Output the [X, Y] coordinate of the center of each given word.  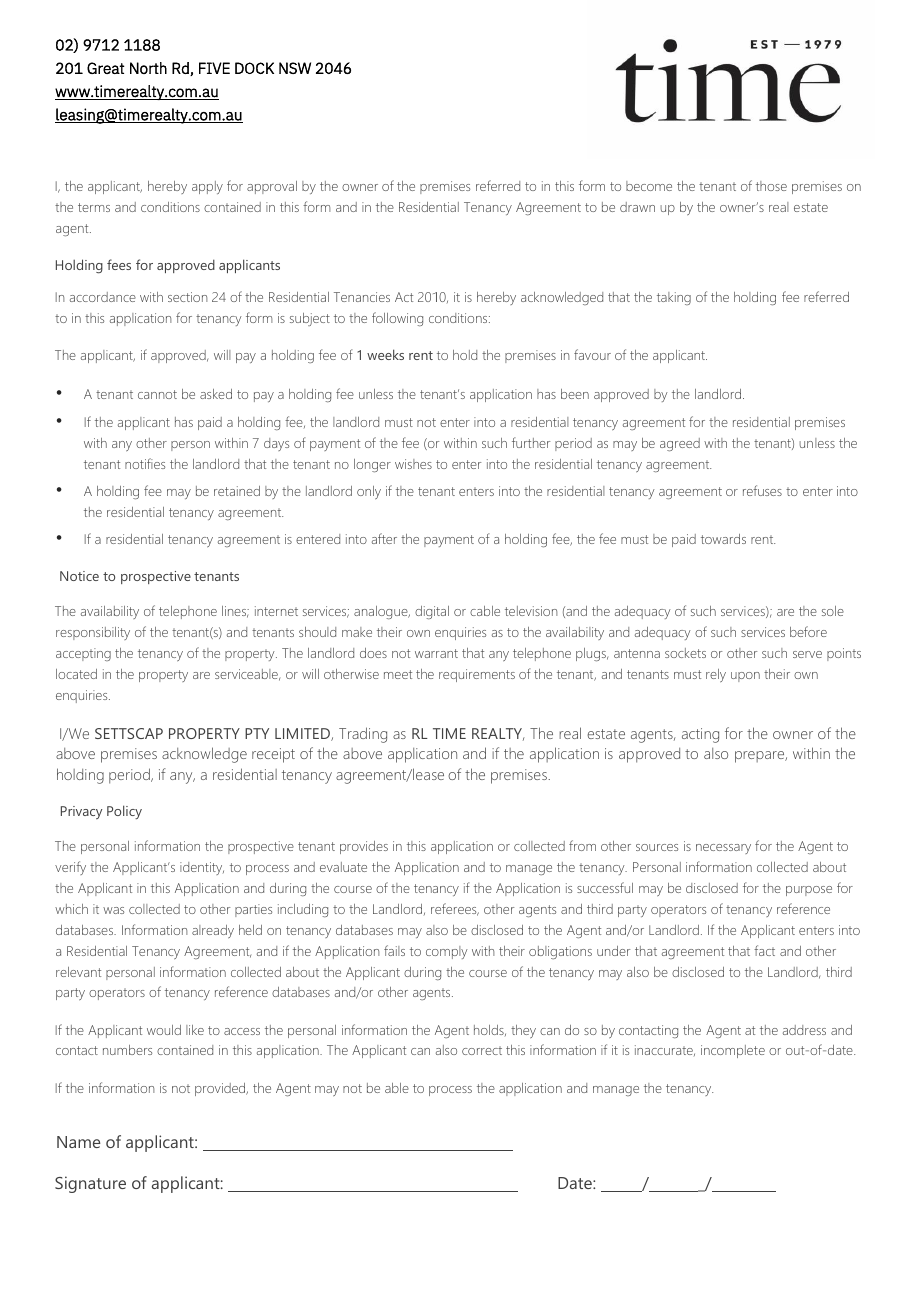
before [808, 631]
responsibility [93, 633]
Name [79, 1142]
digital [432, 612]
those [771, 186]
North [148, 68]
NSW [295, 68]
